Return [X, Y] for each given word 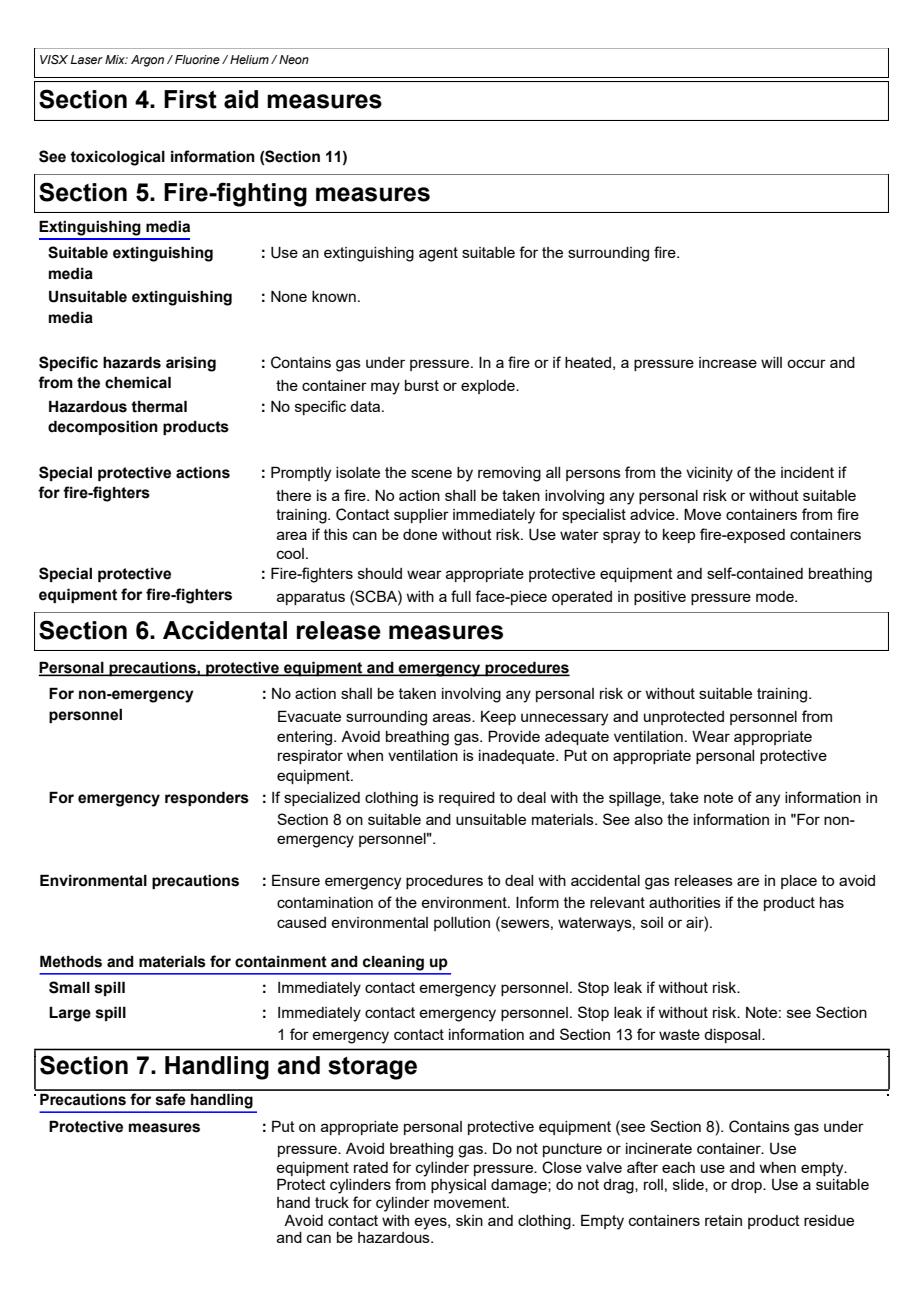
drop [747, 1186]
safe [171, 1099]
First [190, 99]
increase [728, 362]
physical [458, 1186]
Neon [294, 59]
